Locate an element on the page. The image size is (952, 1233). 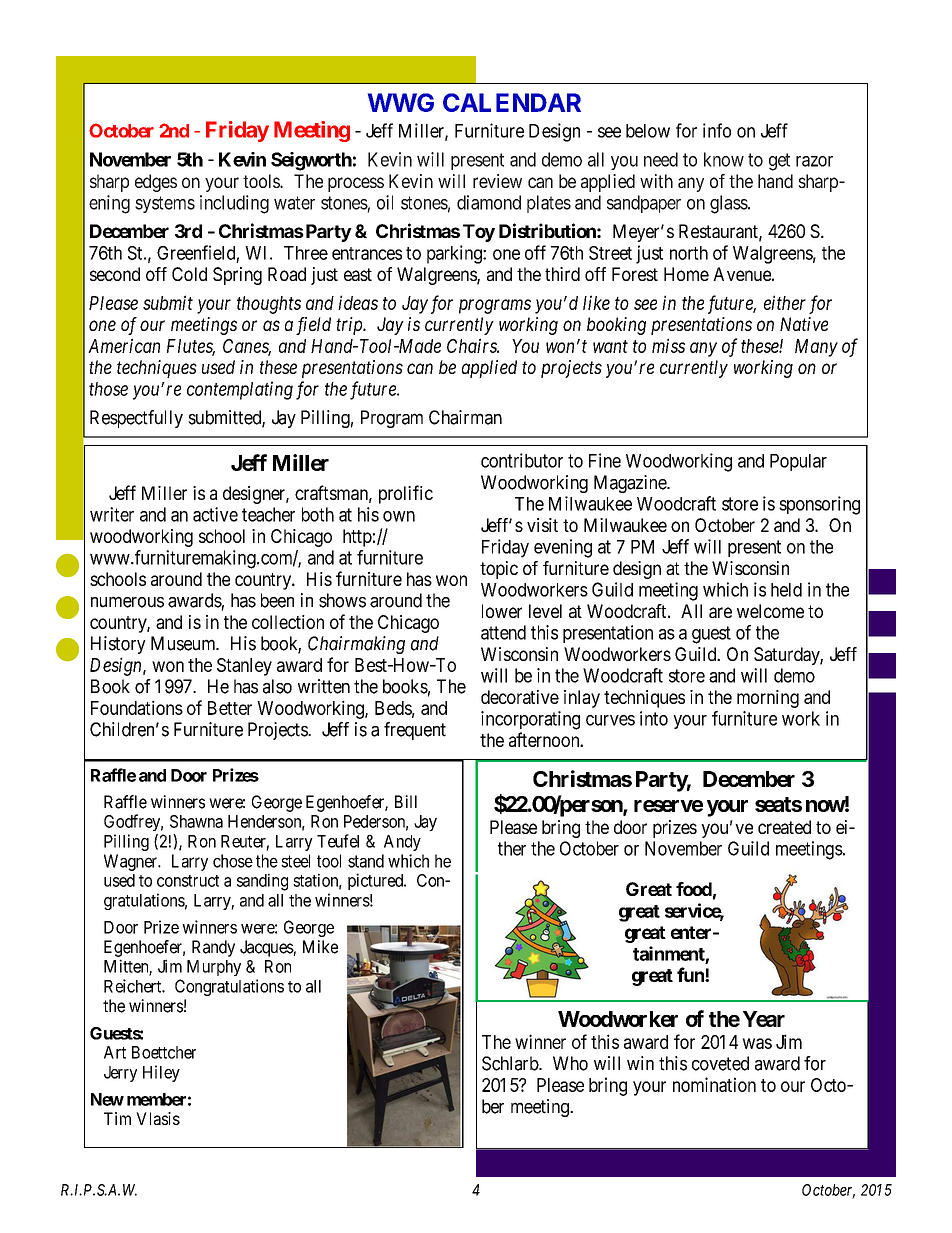
review is located at coordinates (497, 181).
